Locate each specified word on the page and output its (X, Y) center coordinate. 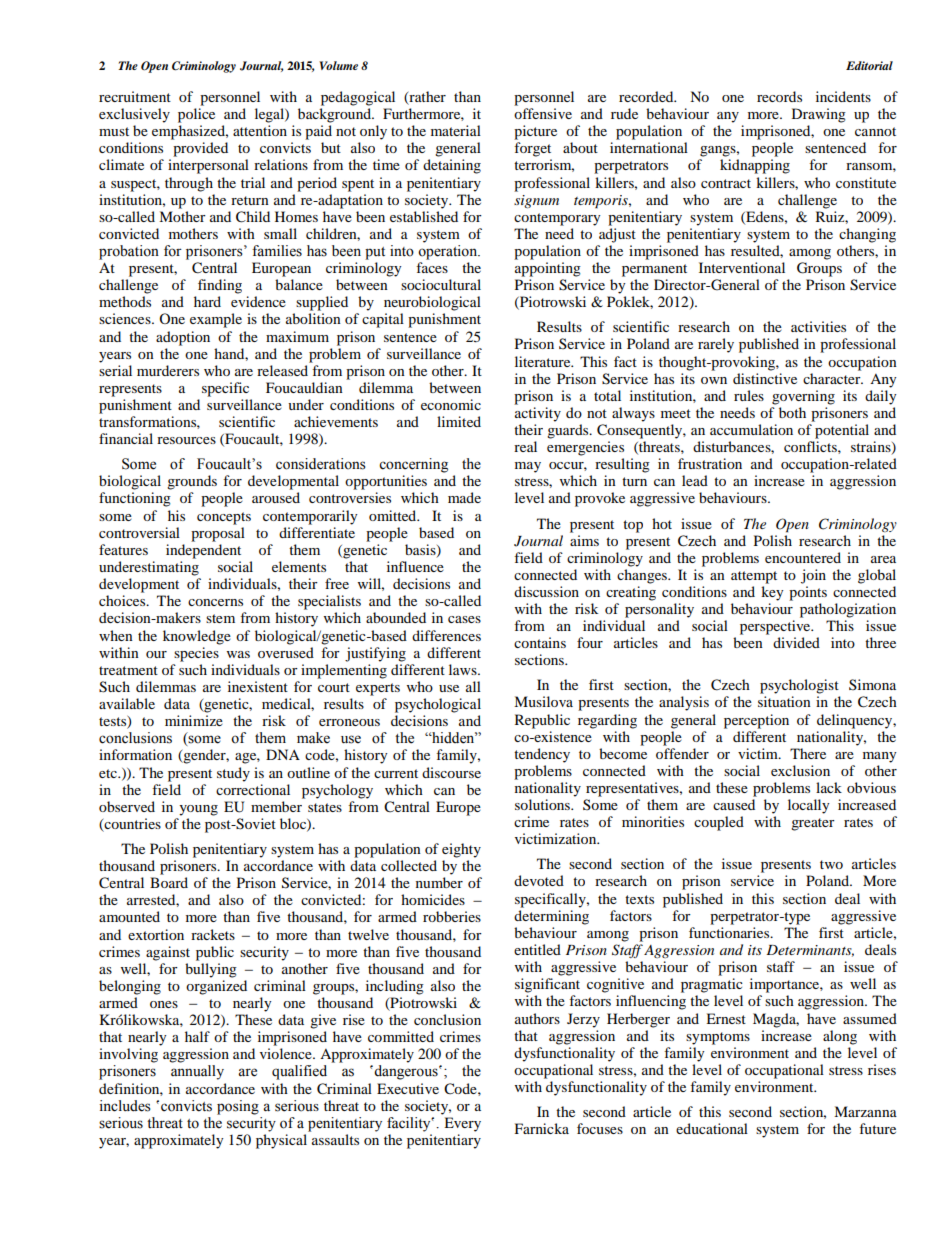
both (792, 412)
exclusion (800, 770)
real (525, 446)
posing (238, 1107)
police (196, 115)
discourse (451, 772)
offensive (543, 113)
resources (186, 440)
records (779, 96)
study (233, 774)
